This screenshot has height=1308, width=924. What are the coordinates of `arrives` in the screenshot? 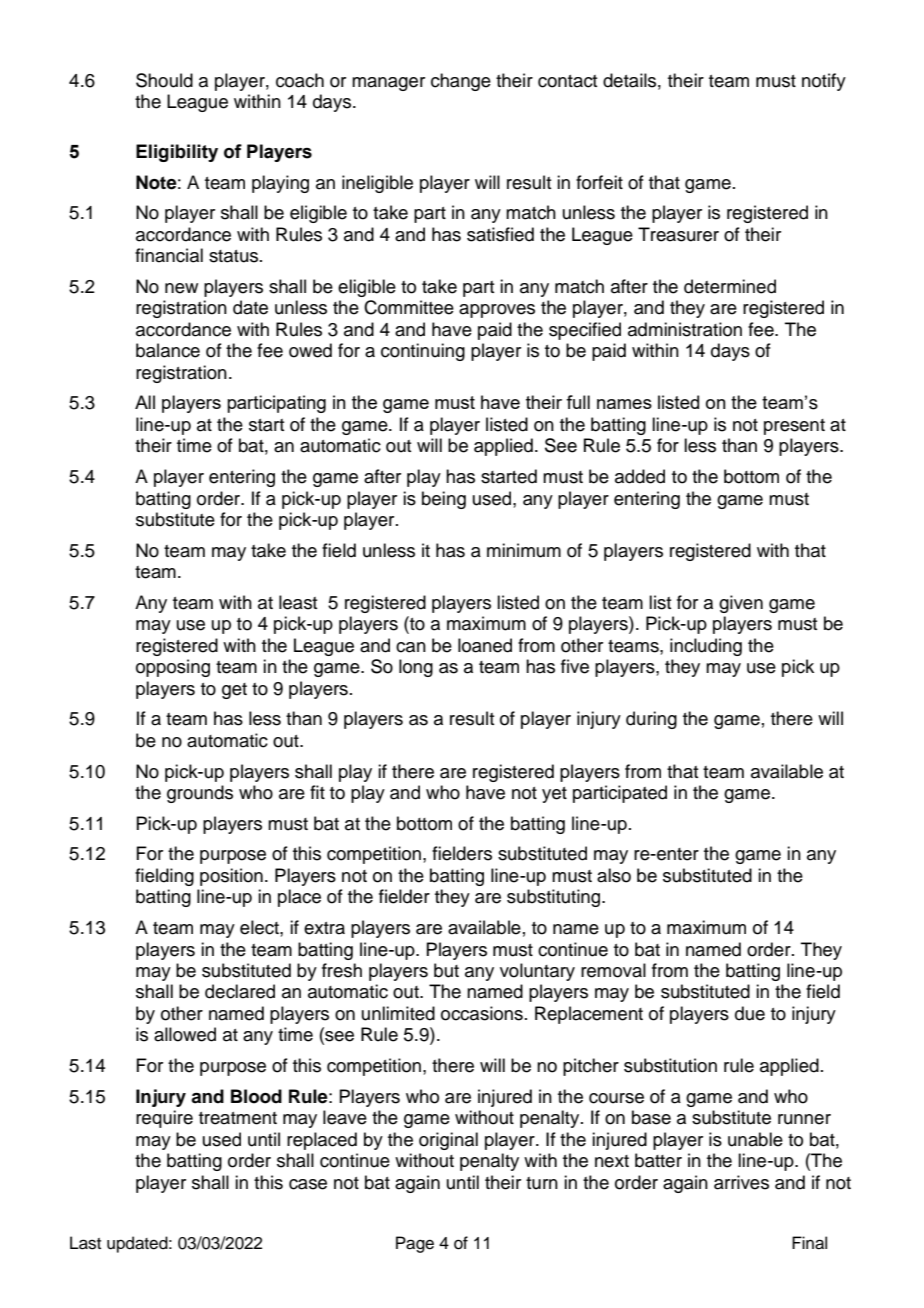 It's located at (741, 1182).
